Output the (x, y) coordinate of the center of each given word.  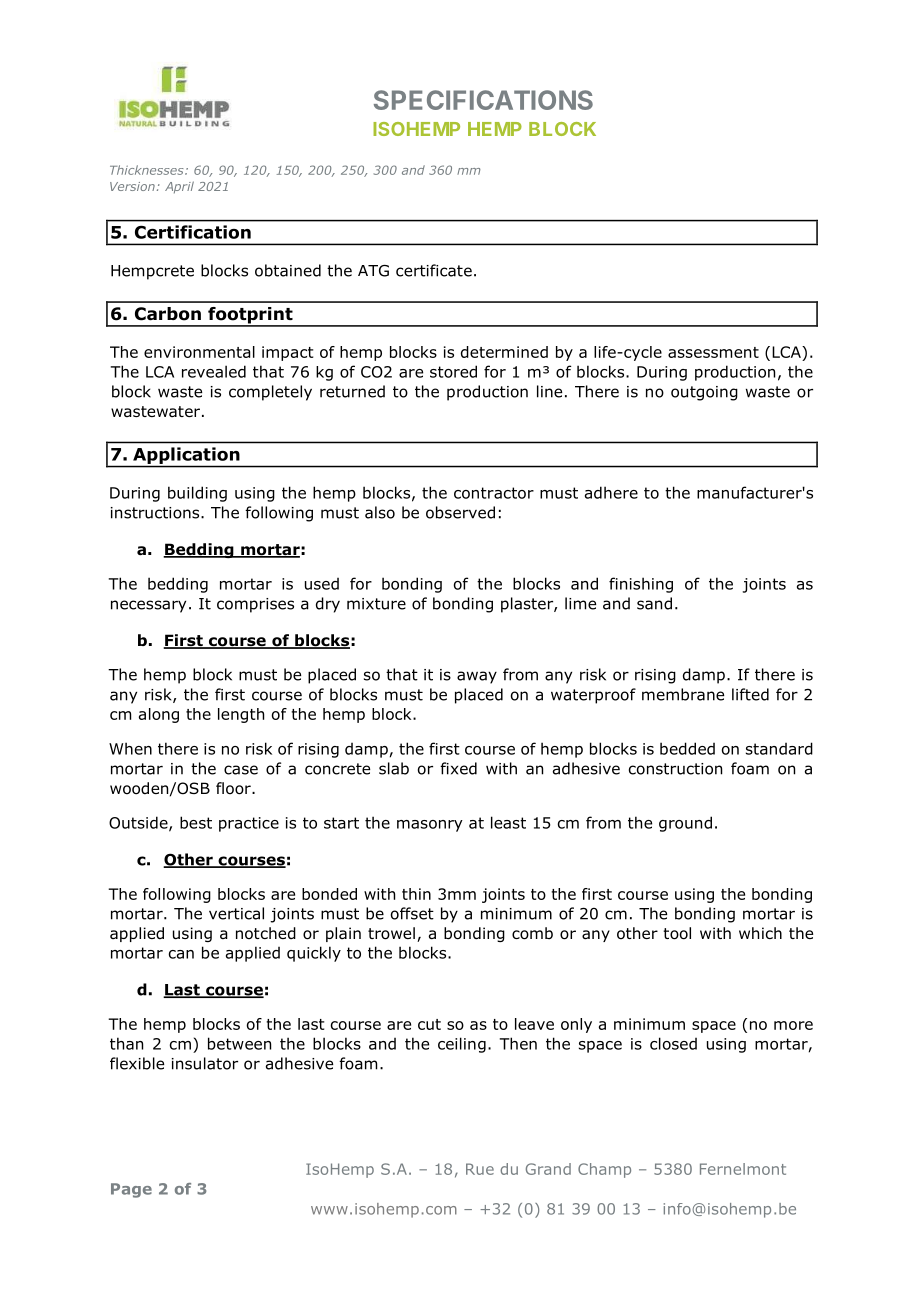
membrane (683, 694)
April (179, 187)
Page (131, 1190)
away (477, 677)
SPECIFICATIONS (483, 100)
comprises (255, 605)
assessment (713, 352)
